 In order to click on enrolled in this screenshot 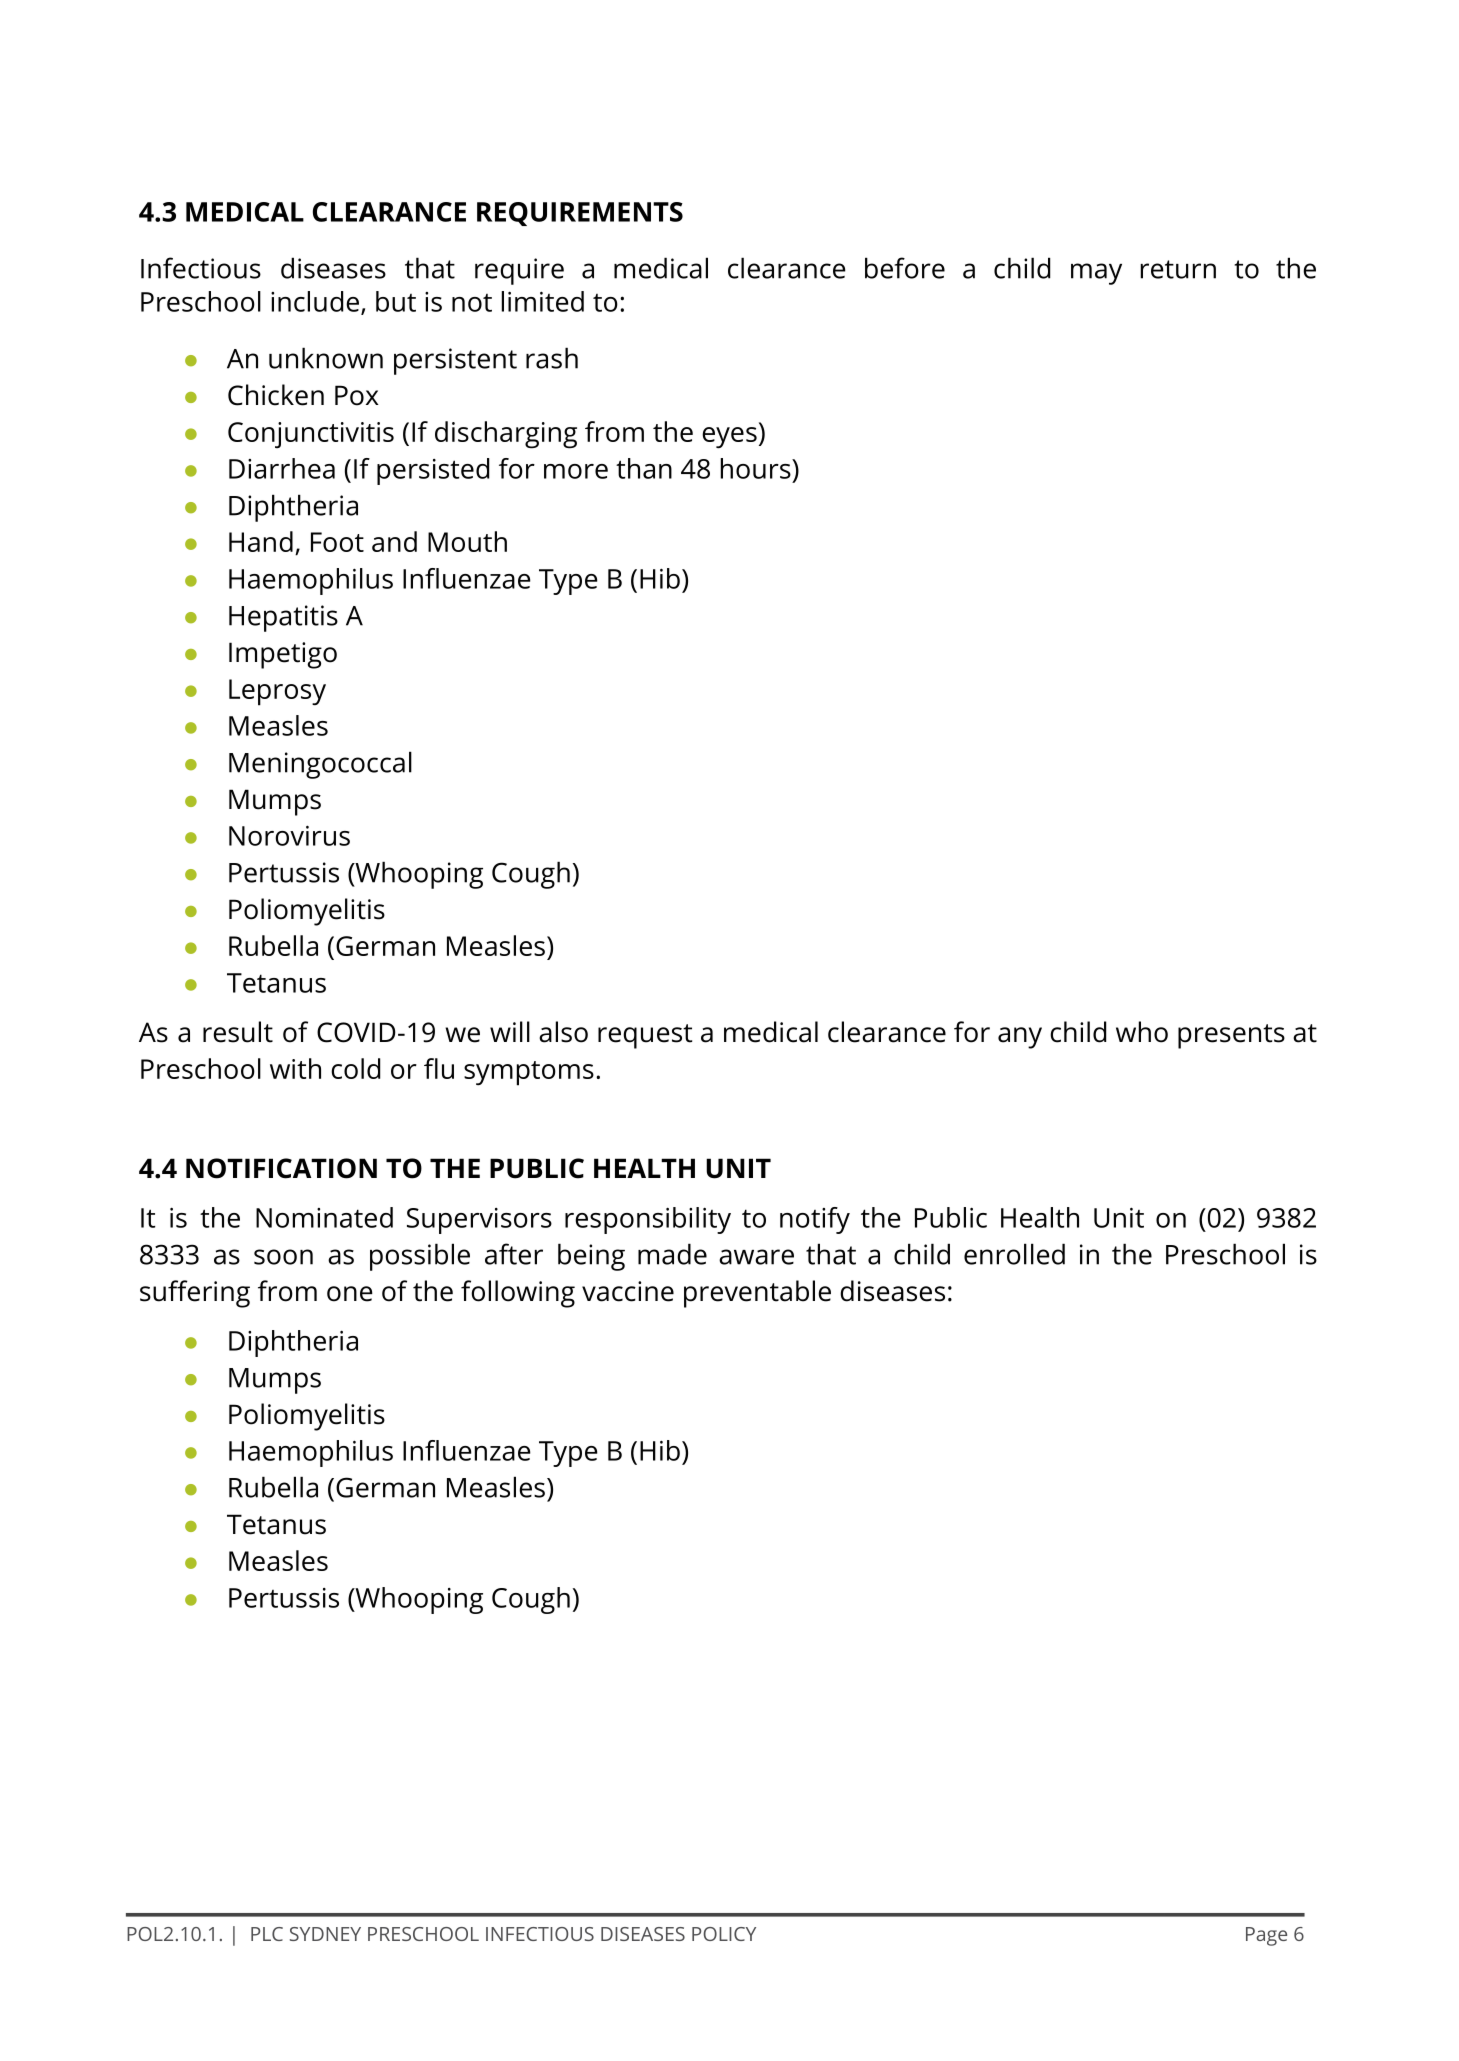, I will do `click(1014, 1254)`.
